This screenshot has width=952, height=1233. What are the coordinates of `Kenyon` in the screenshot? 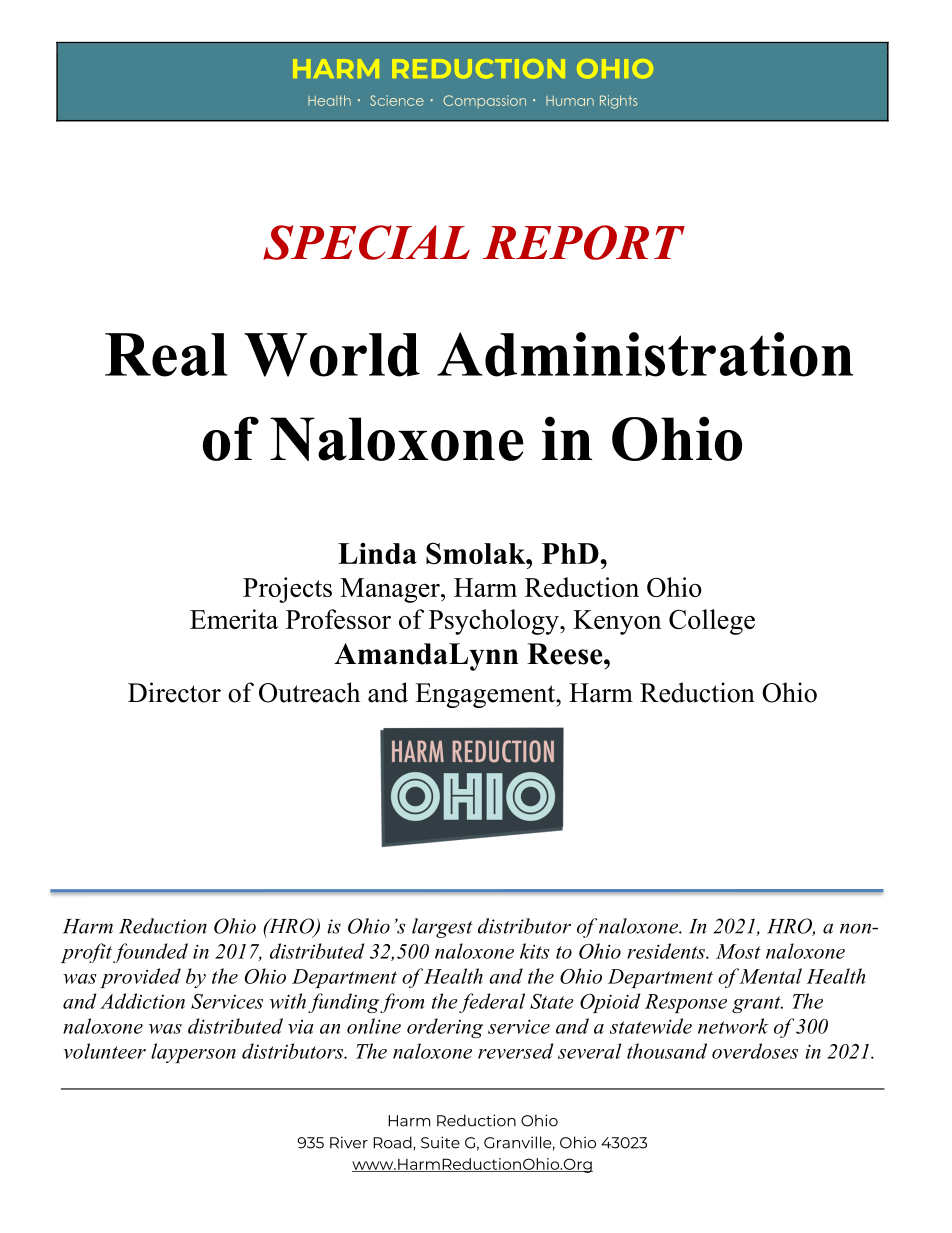 It's located at (617, 622).
